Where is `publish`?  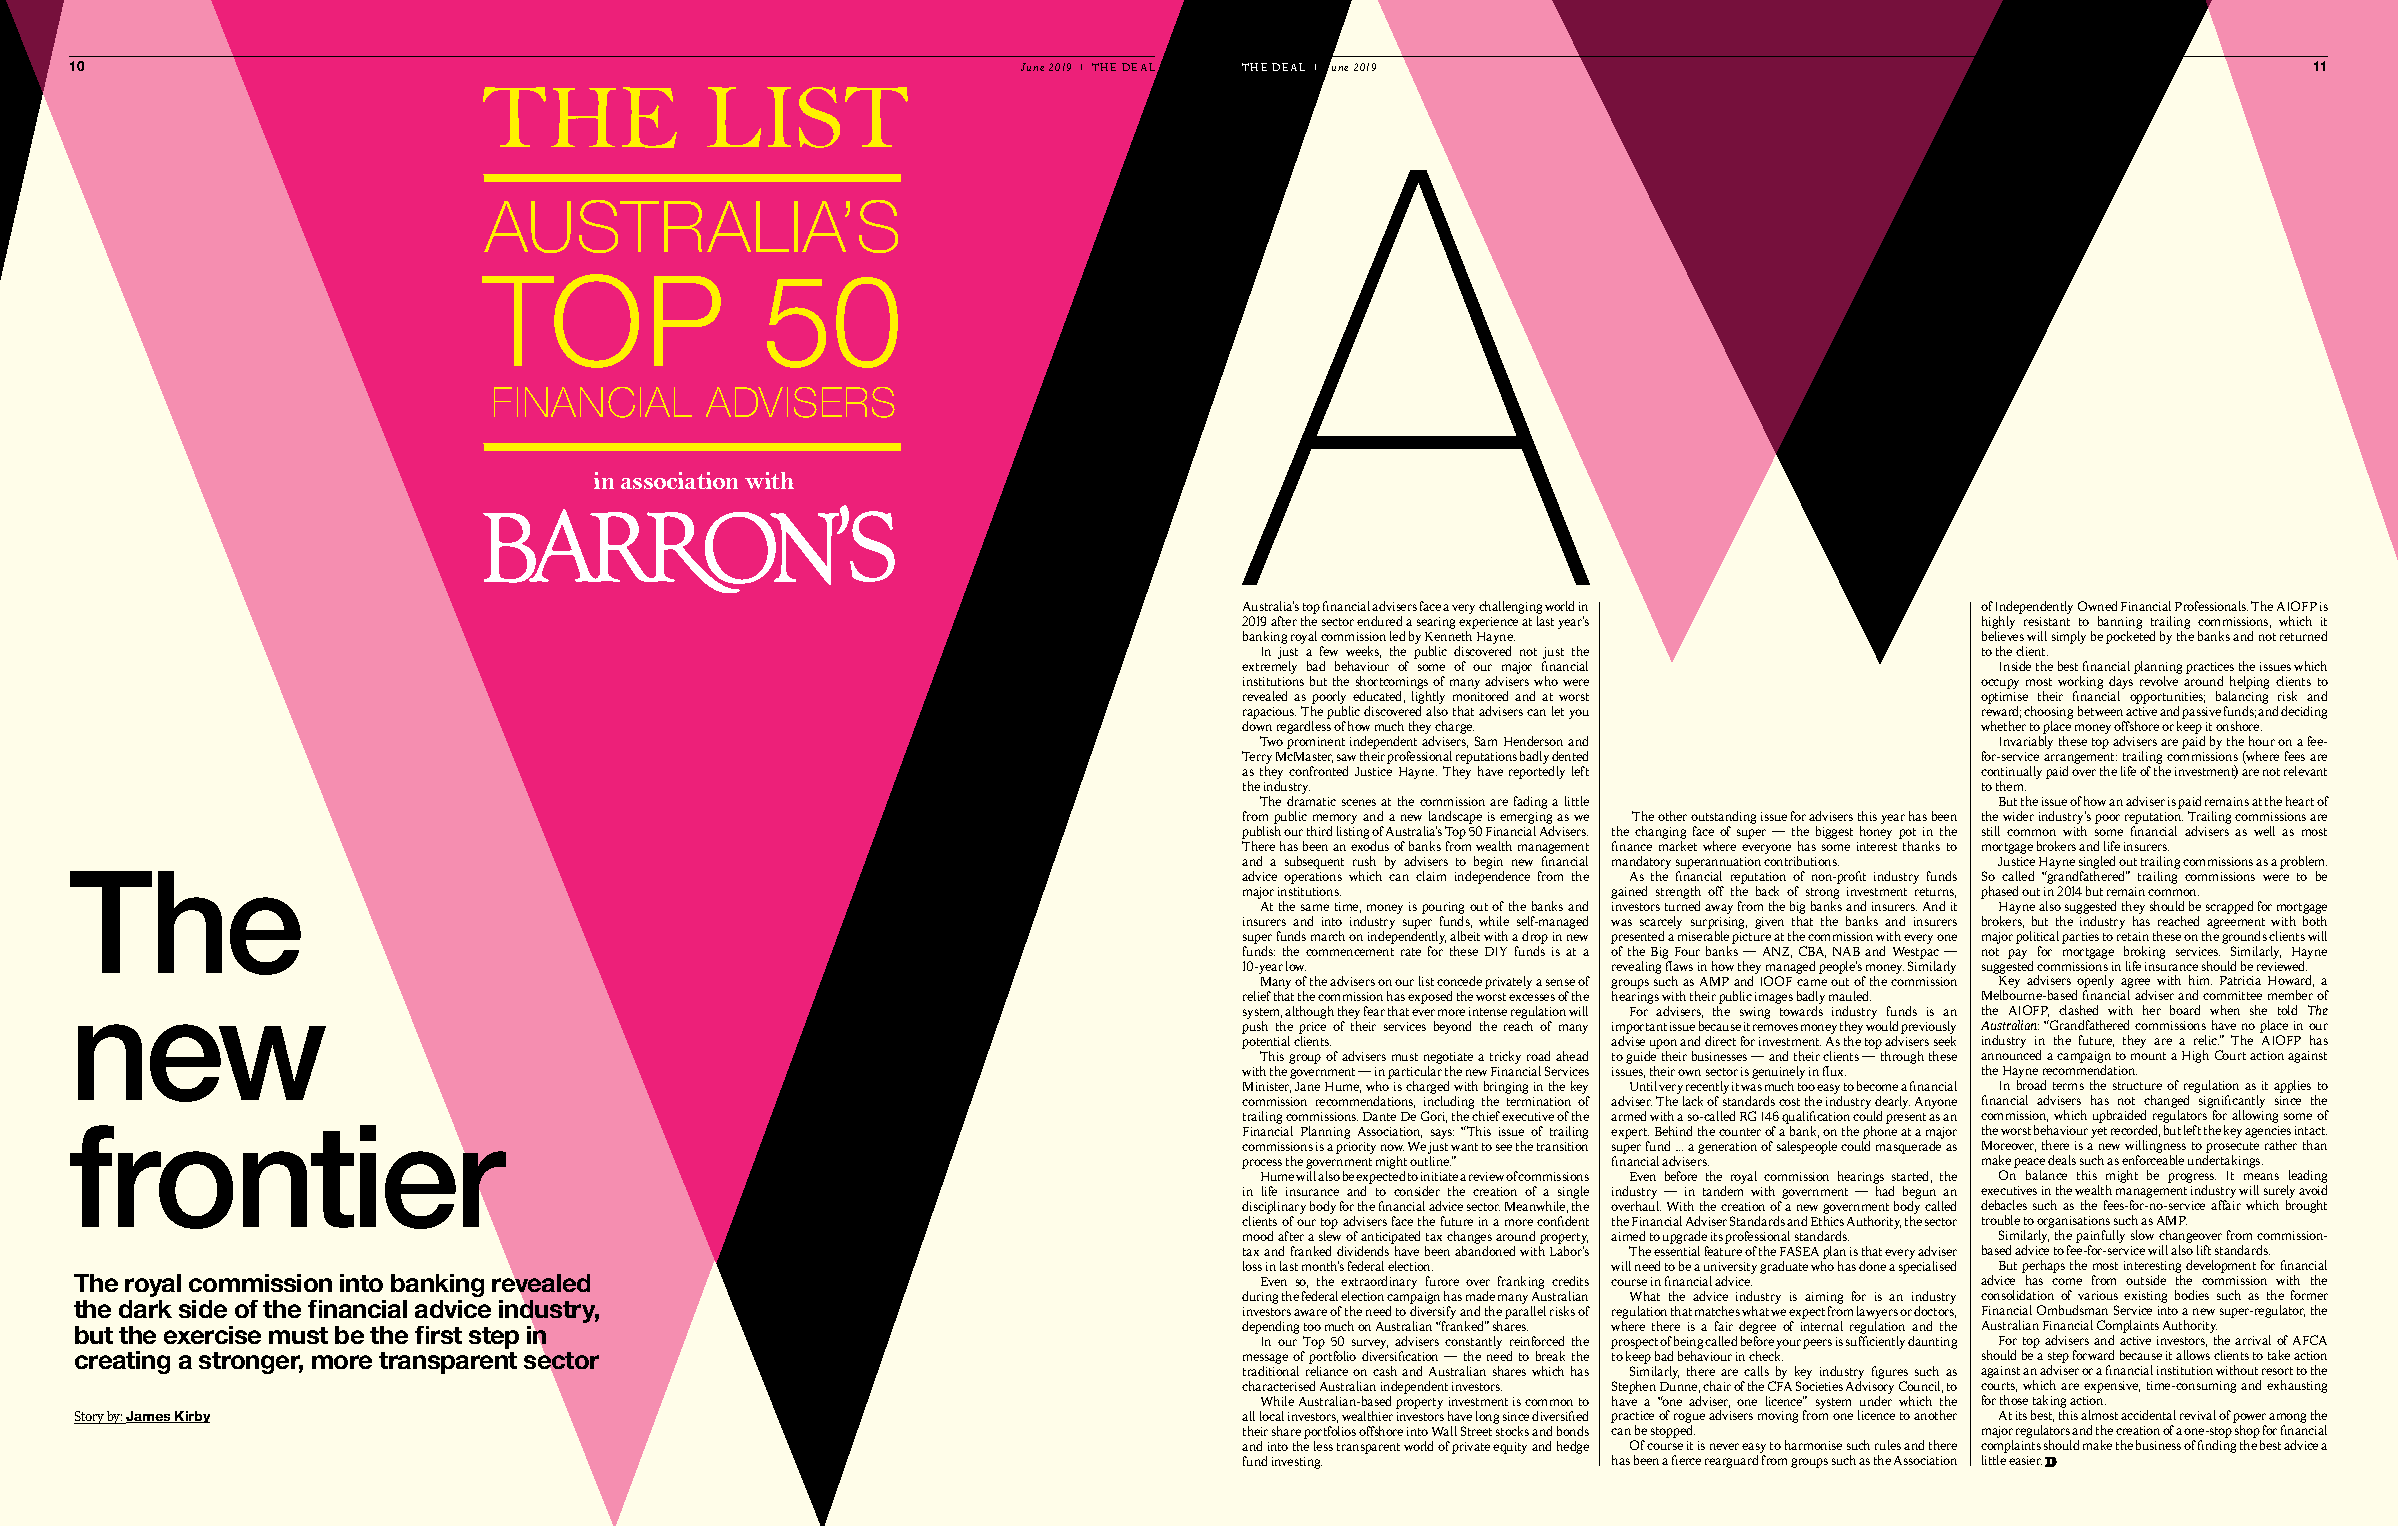 publish is located at coordinates (1261, 832).
